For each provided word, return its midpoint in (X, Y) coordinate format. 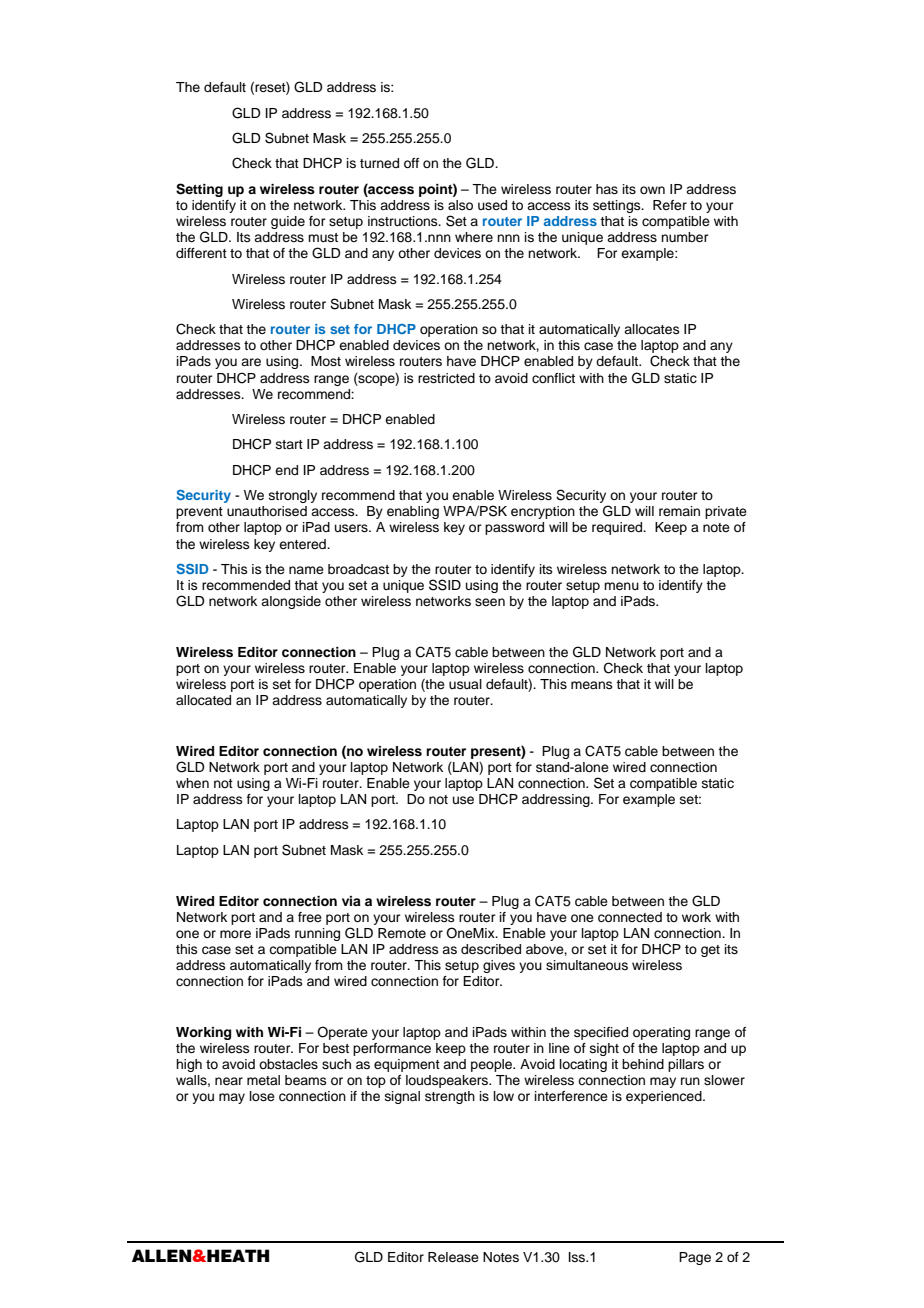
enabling (413, 512)
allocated (203, 700)
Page (695, 1258)
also (460, 205)
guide (288, 222)
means (592, 685)
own (652, 190)
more (235, 934)
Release (453, 1257)
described (491, 949)
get (710, 951)
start (289, 444)
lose (262, 1096)
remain (679, 511)
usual (465, 684)
